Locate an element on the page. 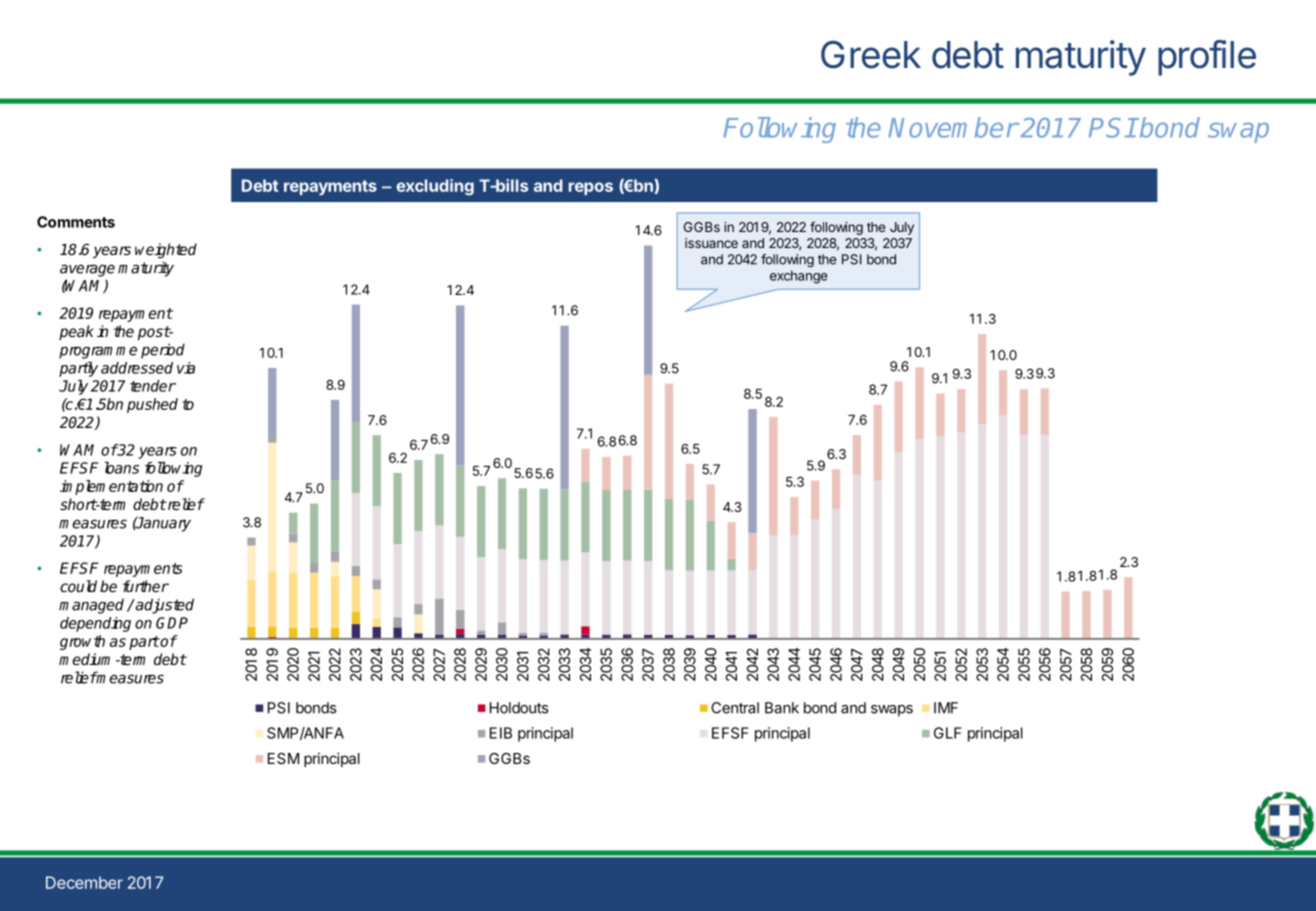 The width and height of the document is (1316, 911). issuance is located at coordinates (711, 243).
